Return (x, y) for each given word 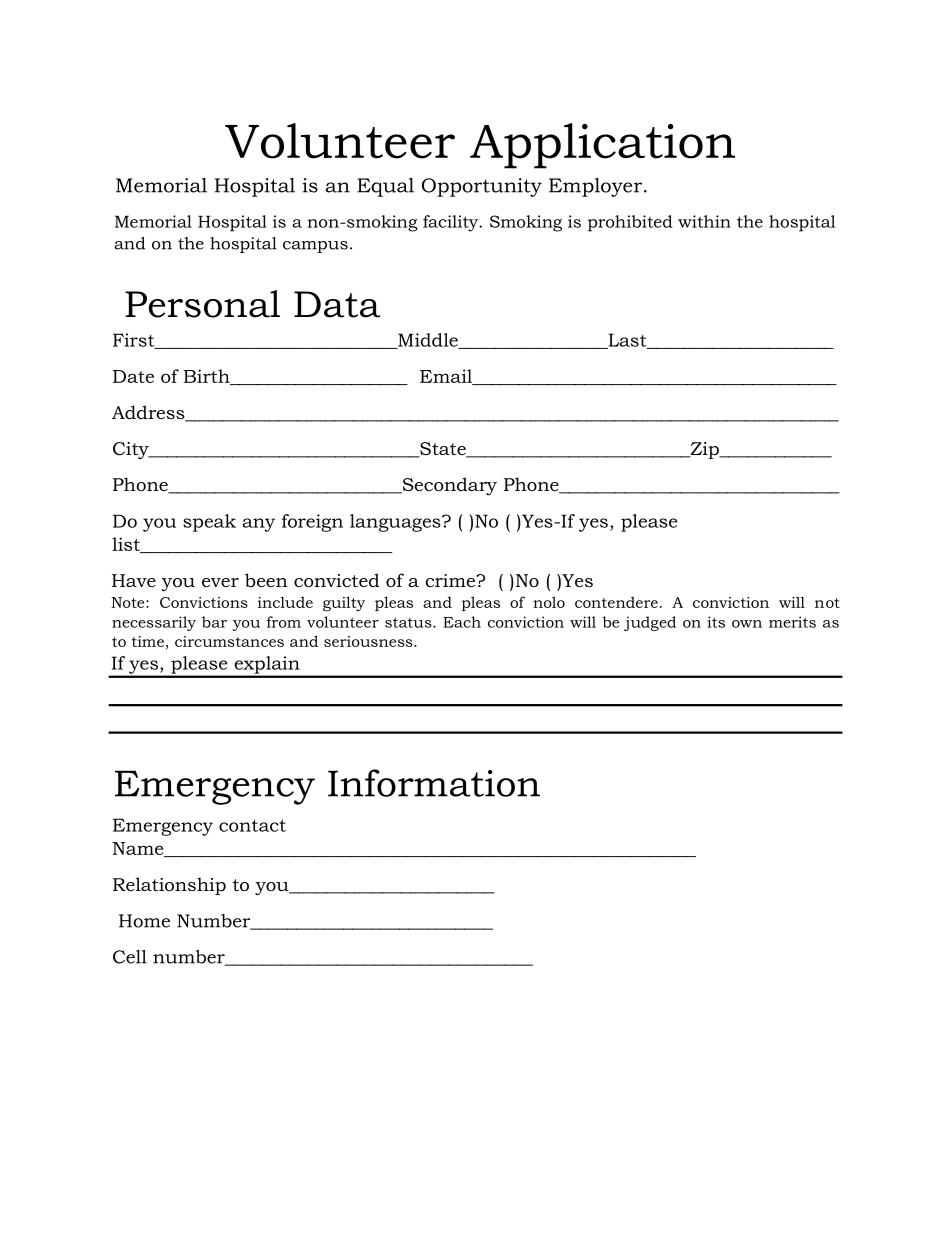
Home (144, 921)
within (704, 221)
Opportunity (482, 187)
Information (434, 783)
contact (252, 825)
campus (315, 247)
